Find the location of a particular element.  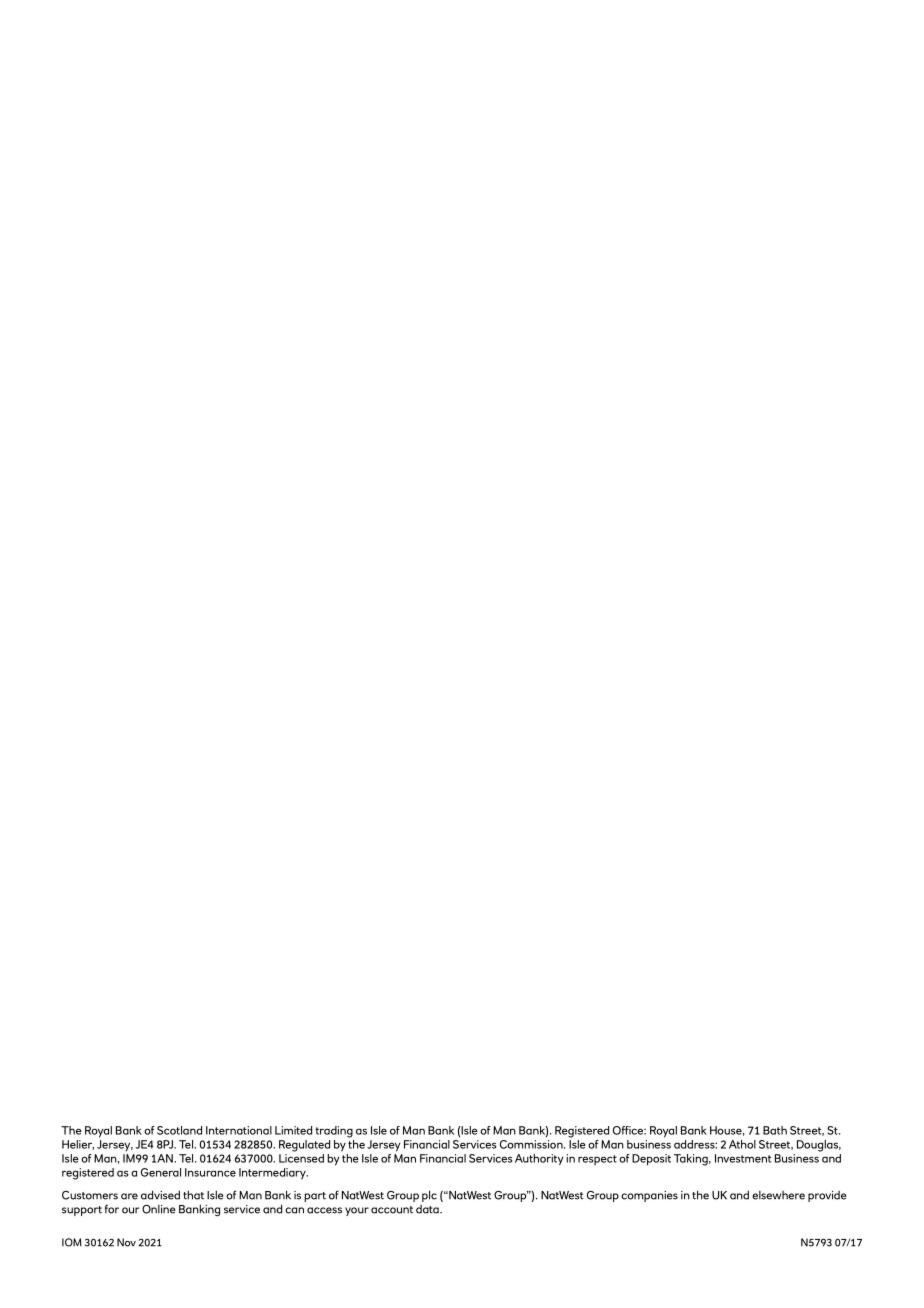

Nov is located at coordinates (126, 1242).
